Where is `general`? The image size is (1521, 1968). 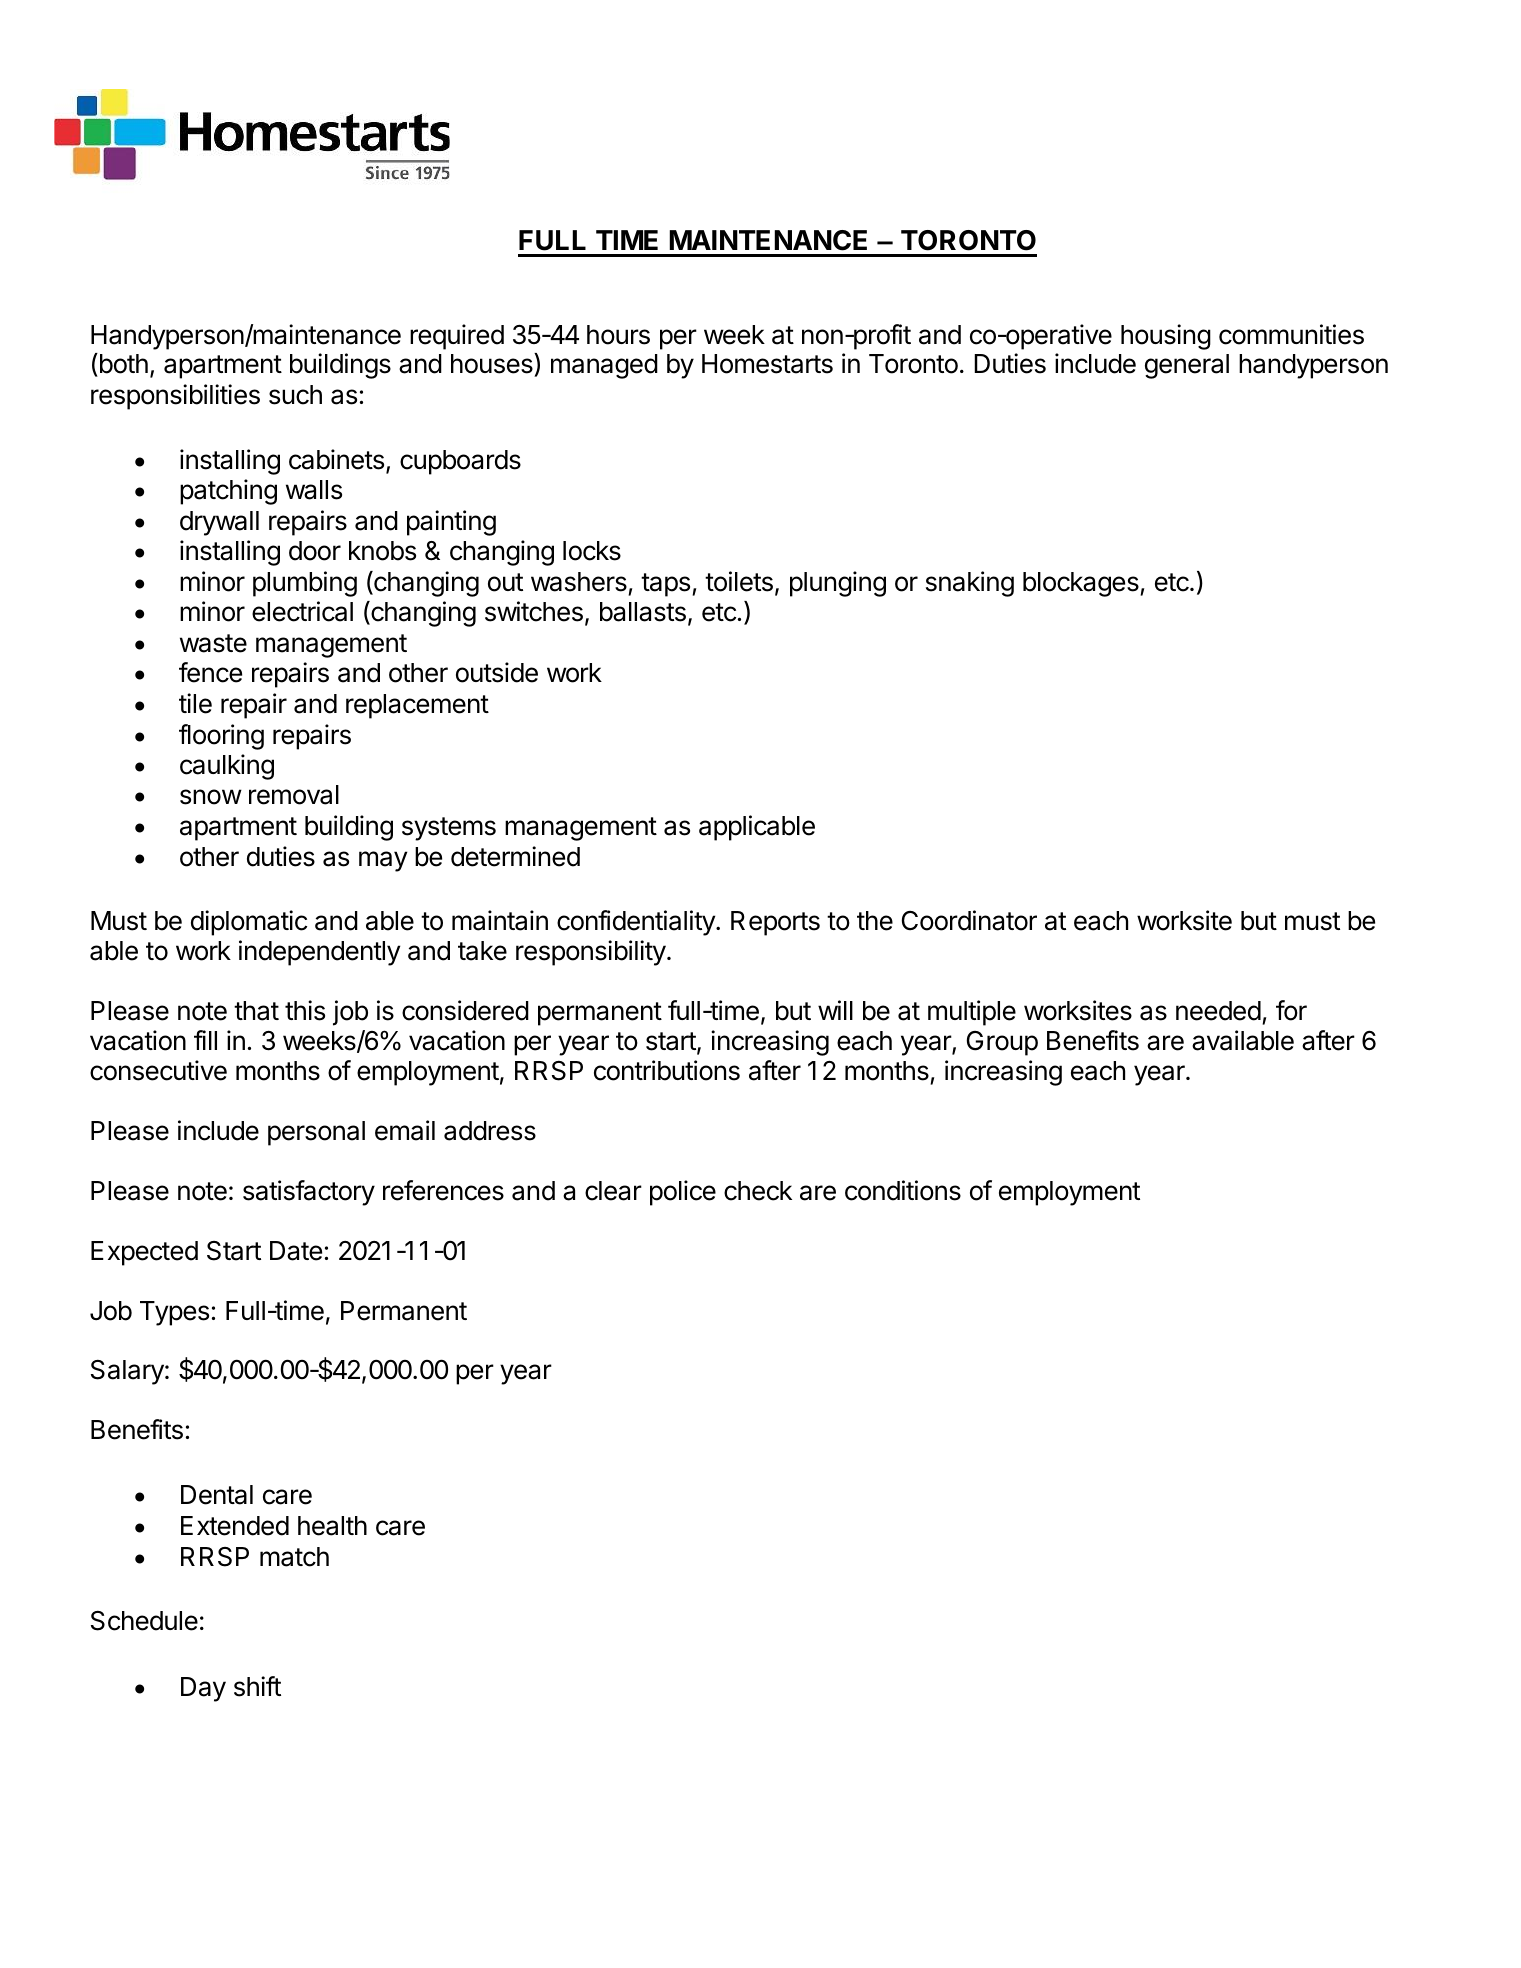
general is located at coordinates (1187, 366).
